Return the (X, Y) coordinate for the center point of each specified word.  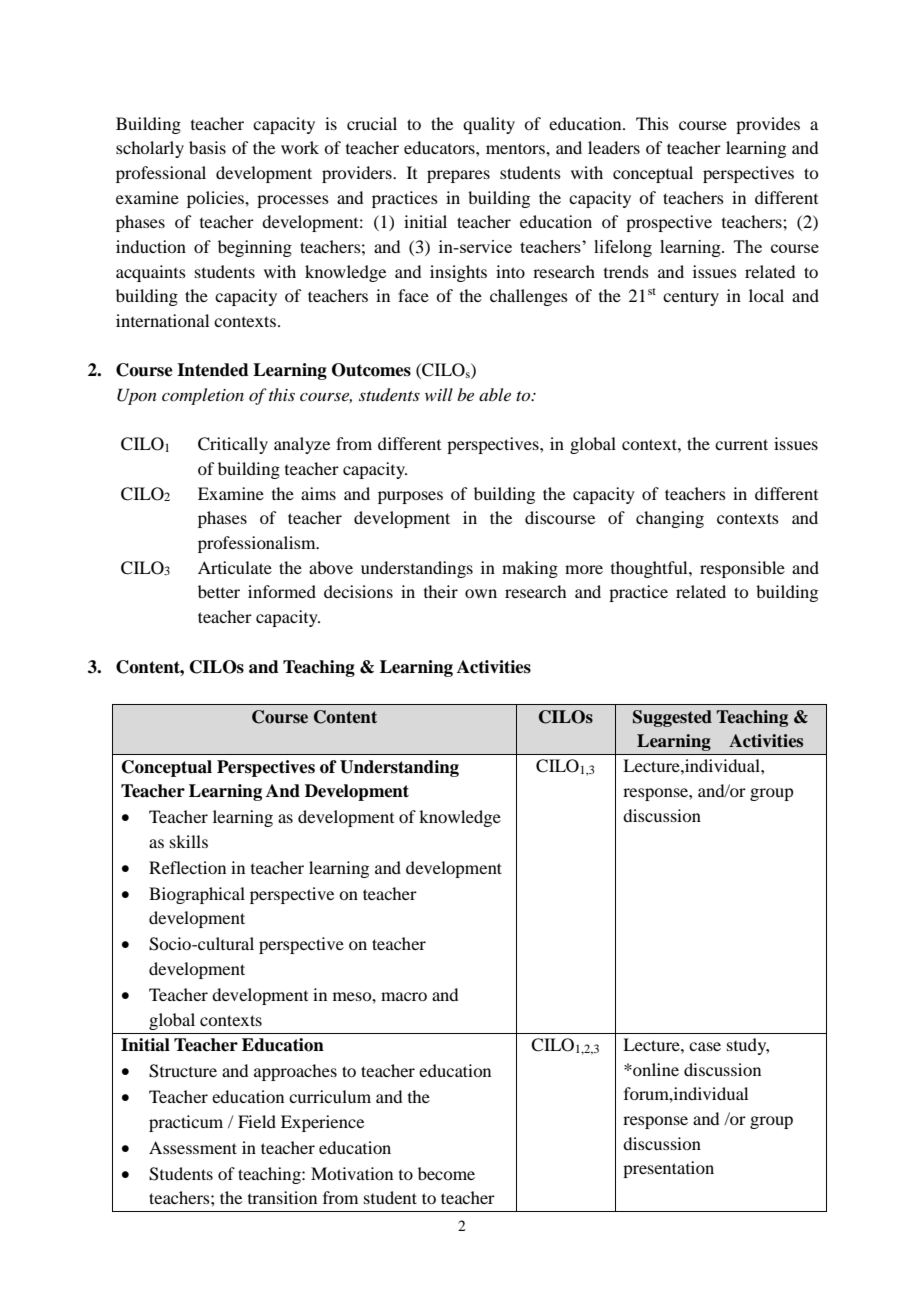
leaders (614, 147)
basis (207, 147)
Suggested (672, 718)
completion (203, 396)
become (446, 1173)
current (741, 444)
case (705, 1046)
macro (404, 996)
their (441, 591)
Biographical (197, 895)
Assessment (193, 1147)
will (439, 394)
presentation (668, 1169)
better (219, 591)
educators (440, 147)
